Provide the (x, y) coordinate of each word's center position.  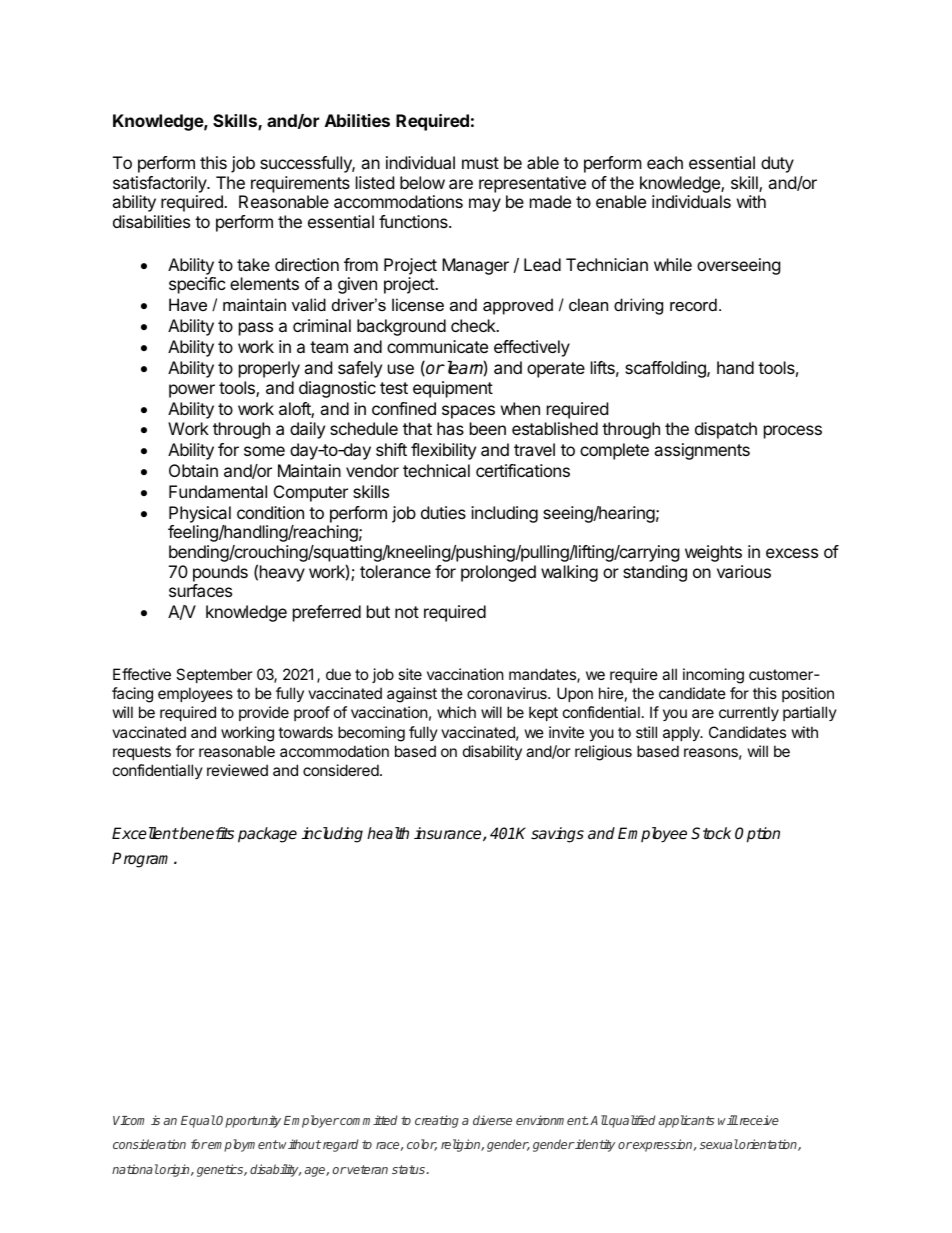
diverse (492, 1120)
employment (243, 1145)
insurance (449, 834)
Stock (711, 833)
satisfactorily (161, 184)
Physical (200, 514)
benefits (206, 833)
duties (443, 512)
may (485, 205)
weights (713, 553)
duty (777, 164)
